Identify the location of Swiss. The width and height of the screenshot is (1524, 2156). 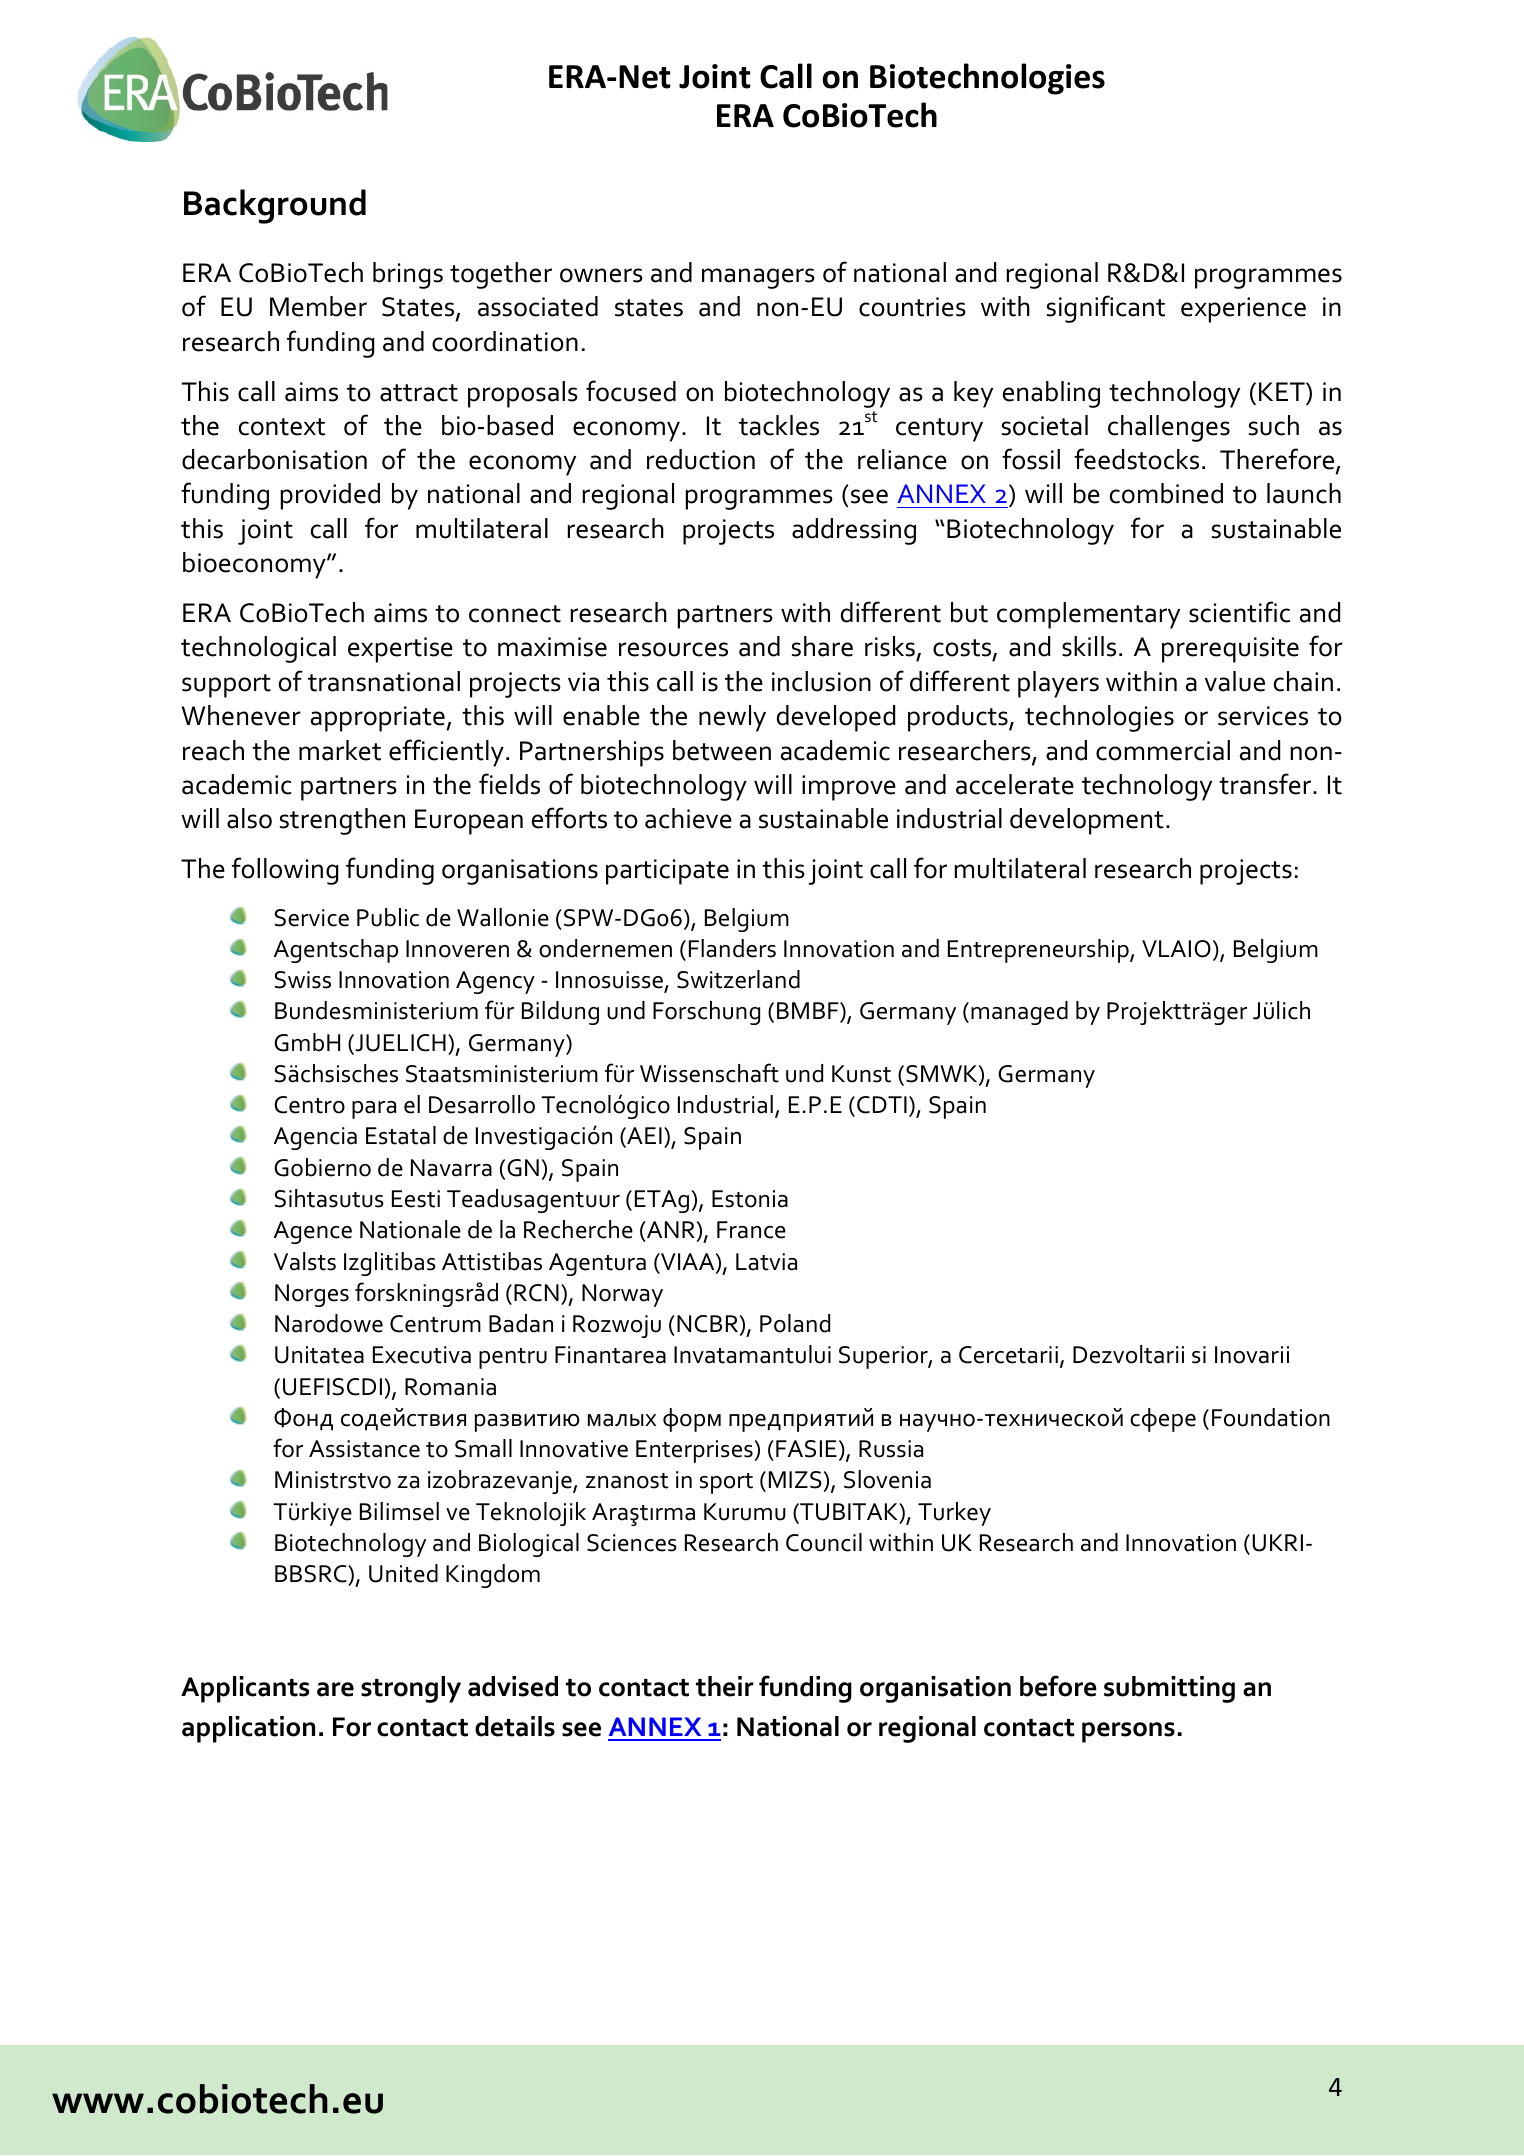
(303, 980).
